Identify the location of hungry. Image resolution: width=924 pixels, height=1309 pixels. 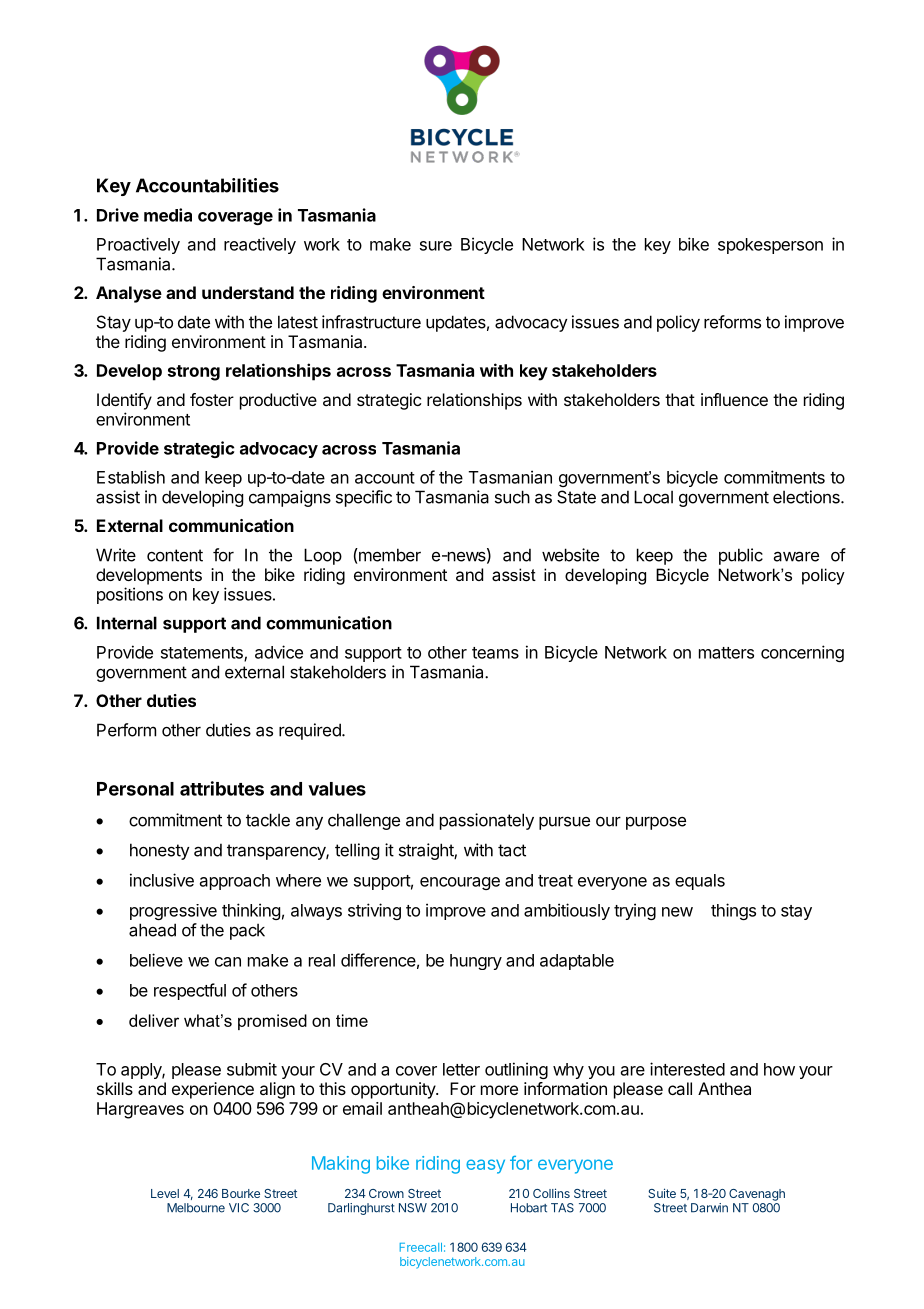
(476, 962).
